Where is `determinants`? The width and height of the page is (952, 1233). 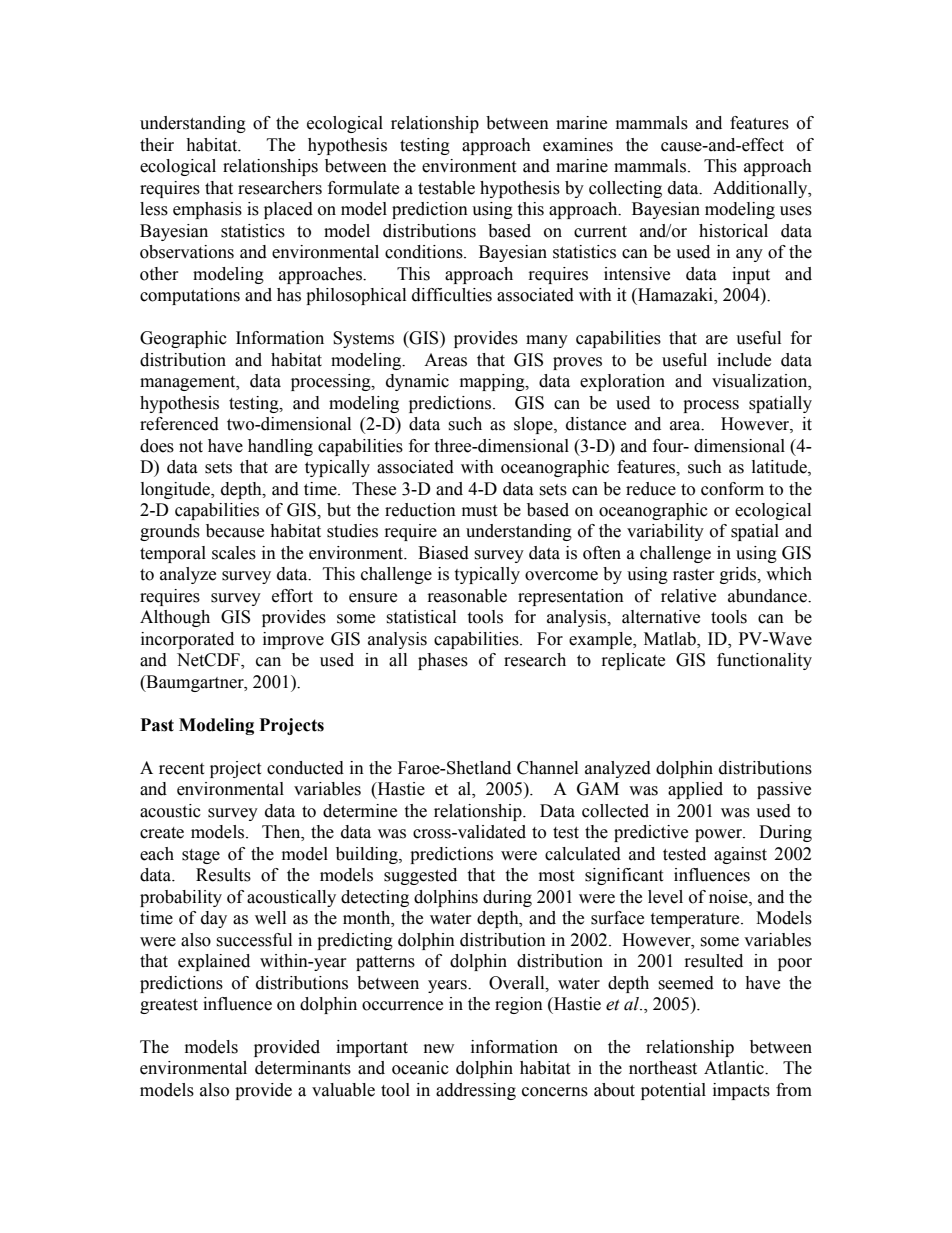
determinants is located at coordinates (303, 1068).
